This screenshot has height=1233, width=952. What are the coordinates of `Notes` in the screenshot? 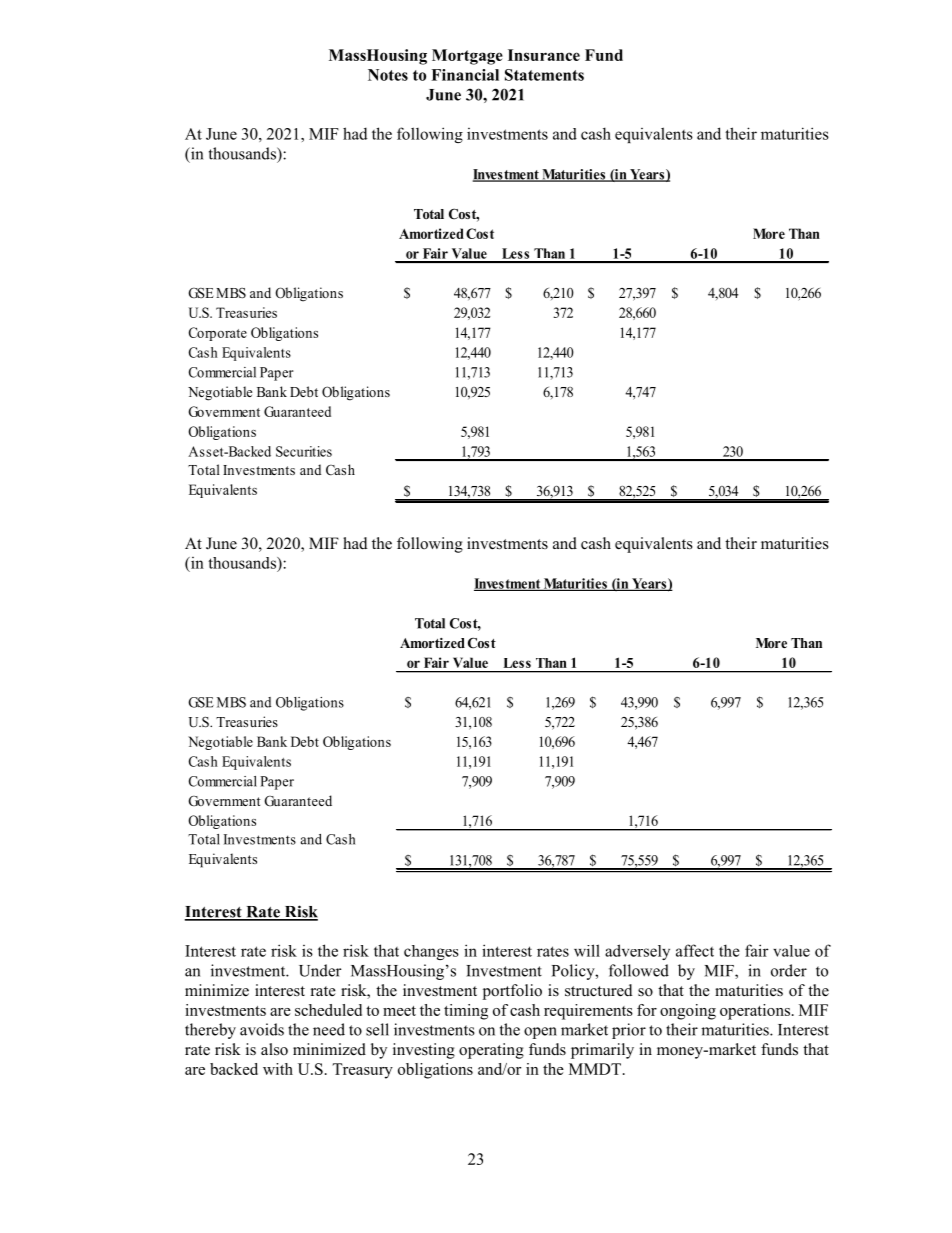 It's located at (388, 75).
